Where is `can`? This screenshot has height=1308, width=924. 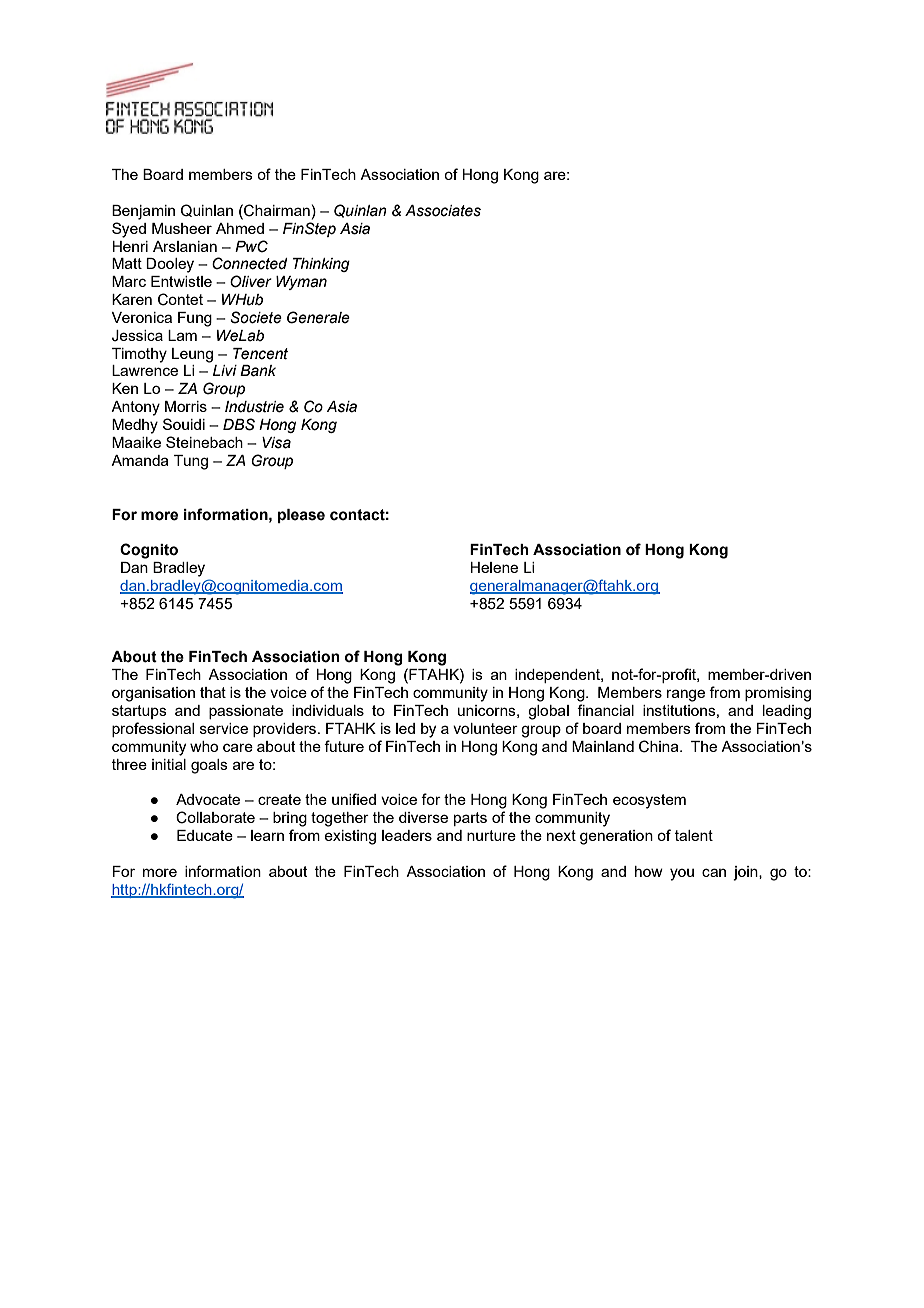 can is located at coordinates (714, 872).
